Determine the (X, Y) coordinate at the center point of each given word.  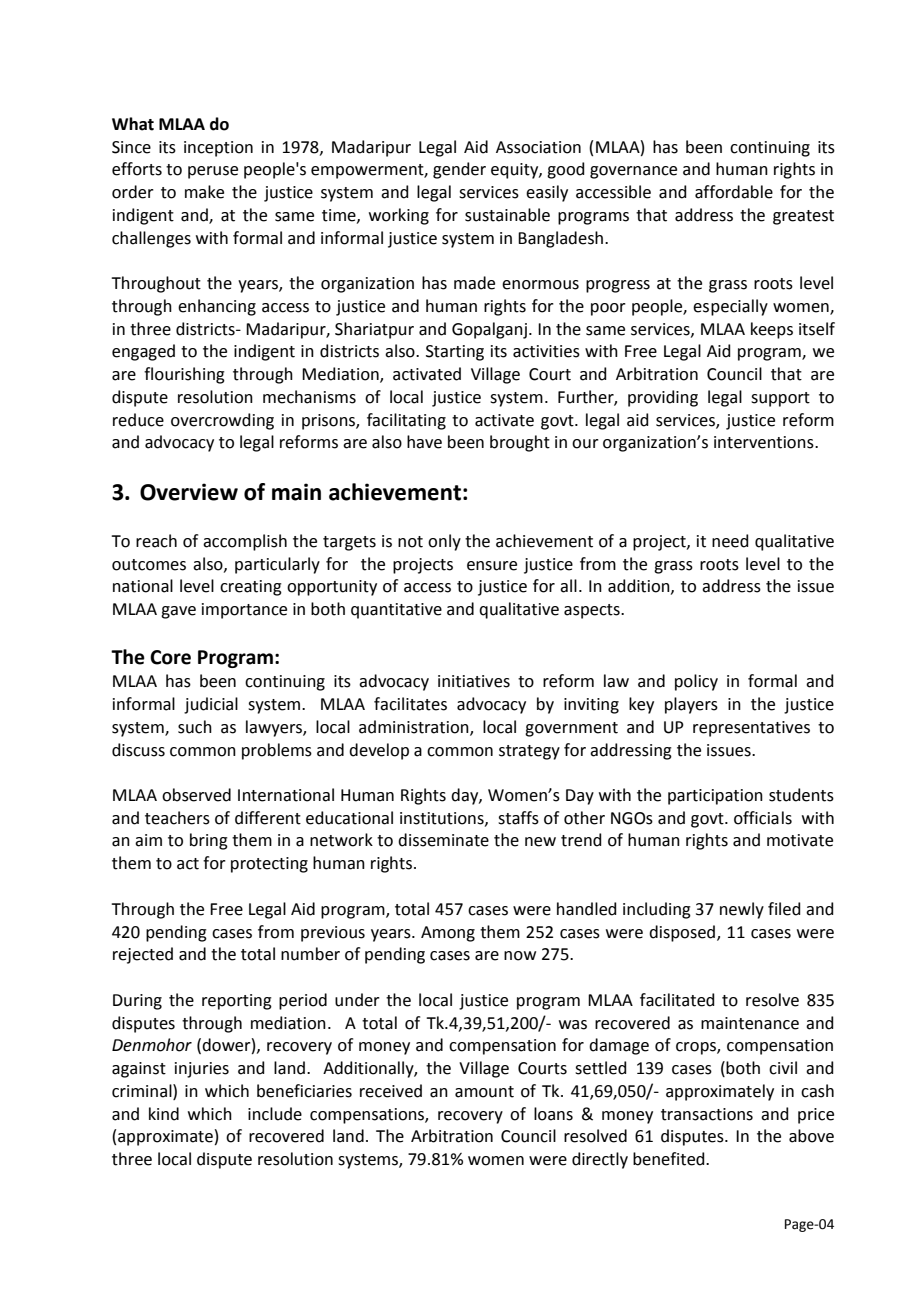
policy (696, 682)
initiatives (474, 681)
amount (484, 1092)
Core (170, 657)
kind (164, 1114)
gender (459, 170)
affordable (734, 192)
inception (218, 149)
